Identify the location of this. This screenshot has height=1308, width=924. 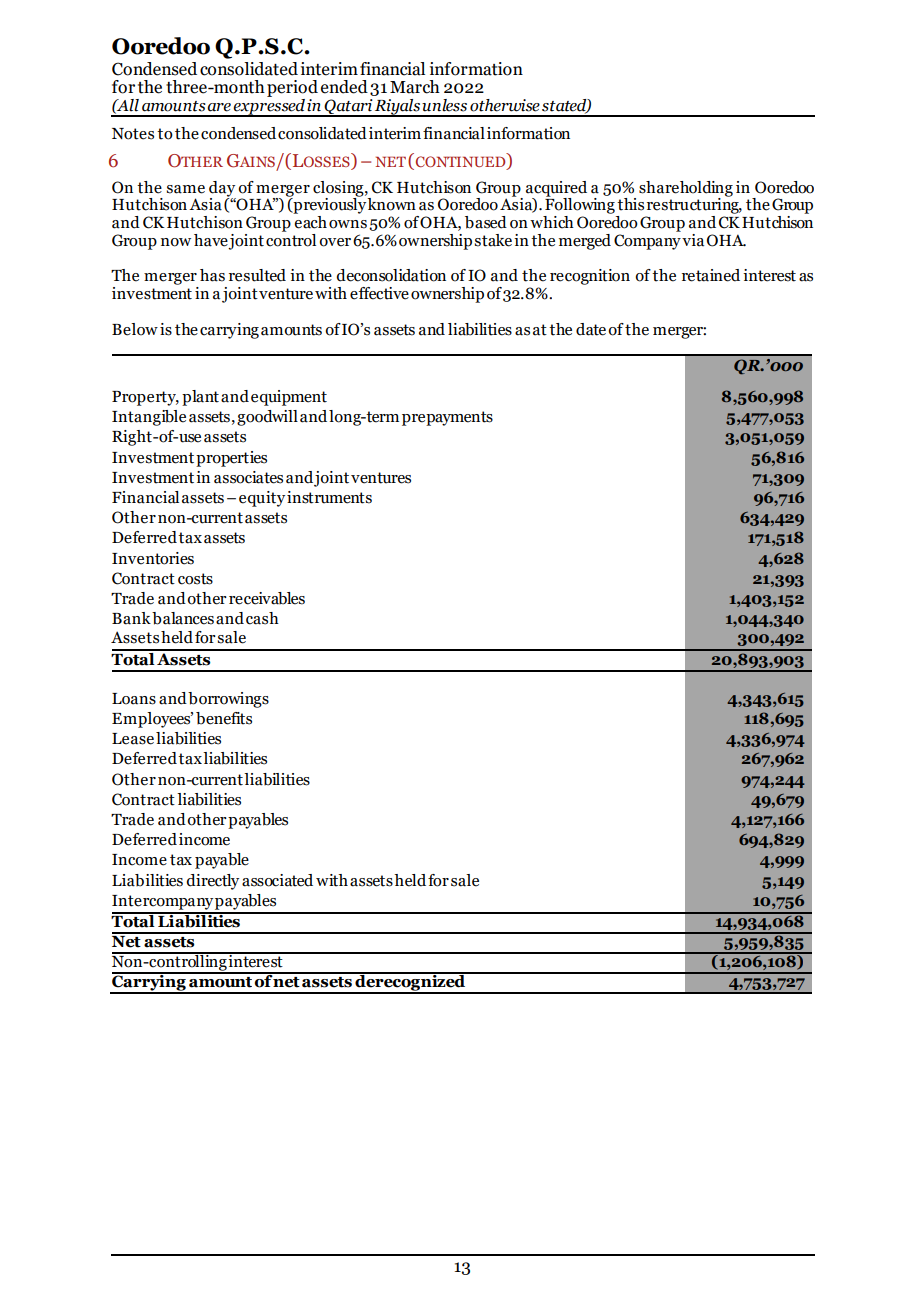
(630, 204).
